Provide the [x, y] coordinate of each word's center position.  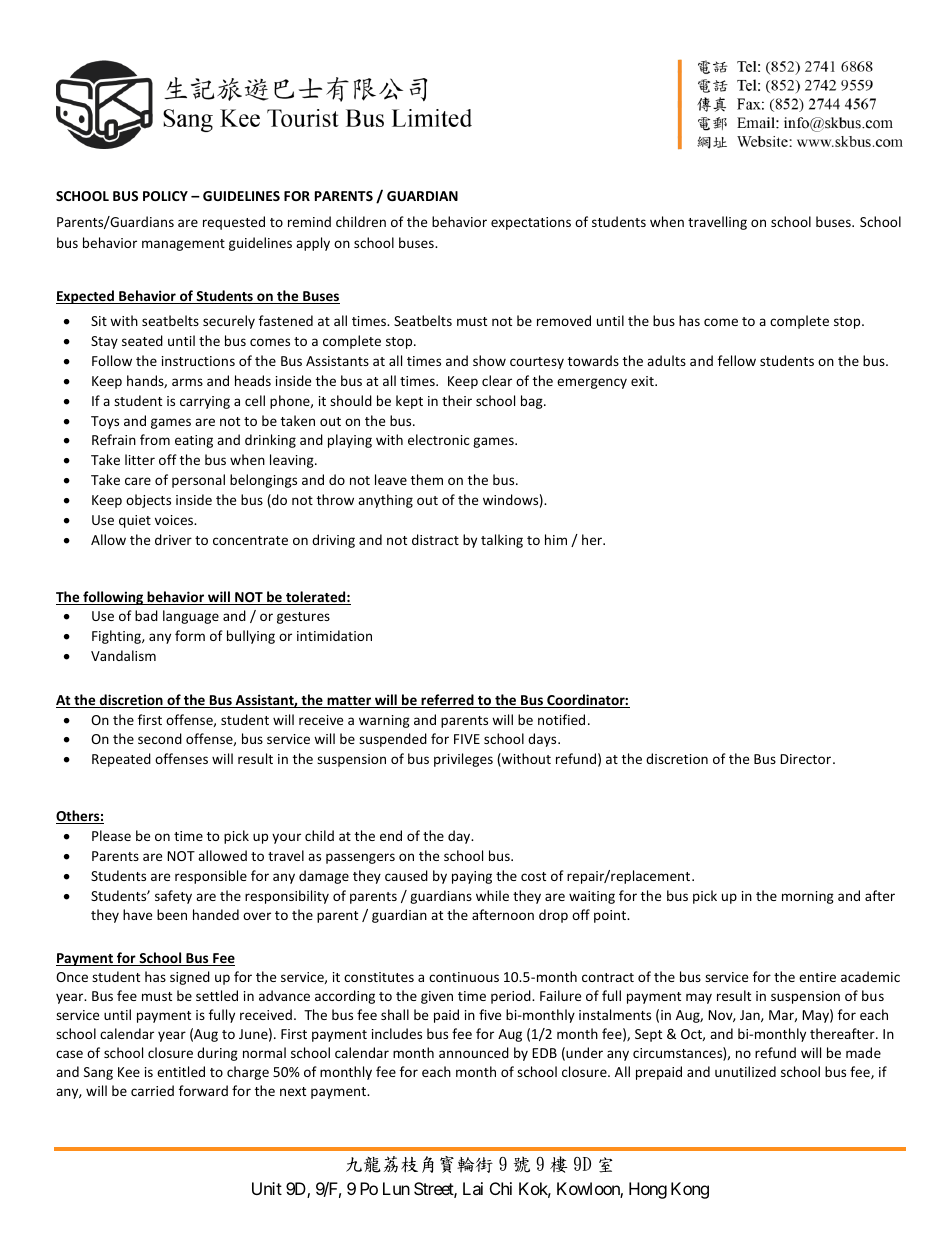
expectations [531, 223]
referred [447, 701]
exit [643, 381]
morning [808, 897]
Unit [267, 1188]
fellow [737, 360]
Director [807, 759]
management [183, 245]
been [172, 914]
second [160, 738]
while [492, 895]
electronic [439, 439]
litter [140, 459]
